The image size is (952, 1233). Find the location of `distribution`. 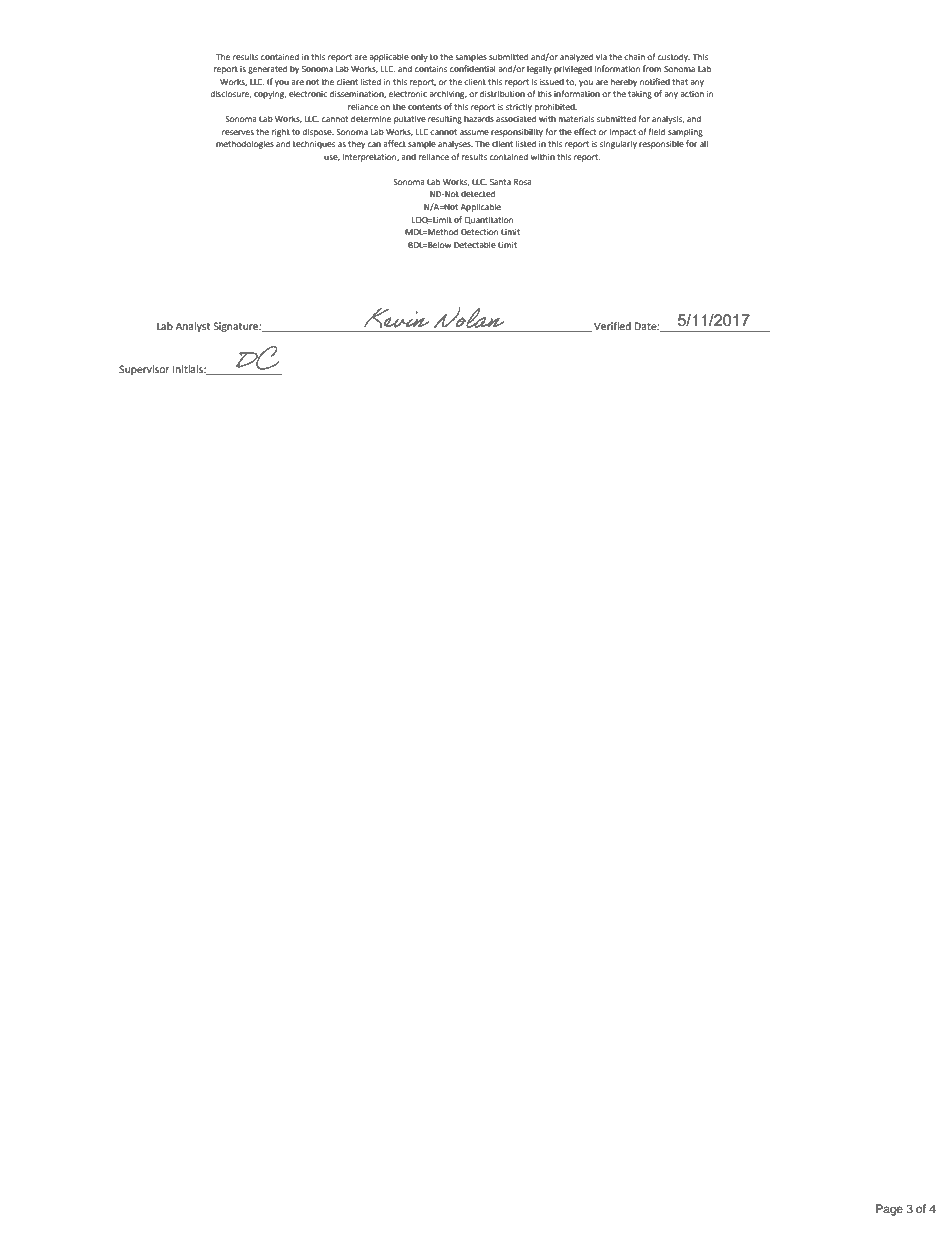

distribution is located at coordinates (502, 93).
